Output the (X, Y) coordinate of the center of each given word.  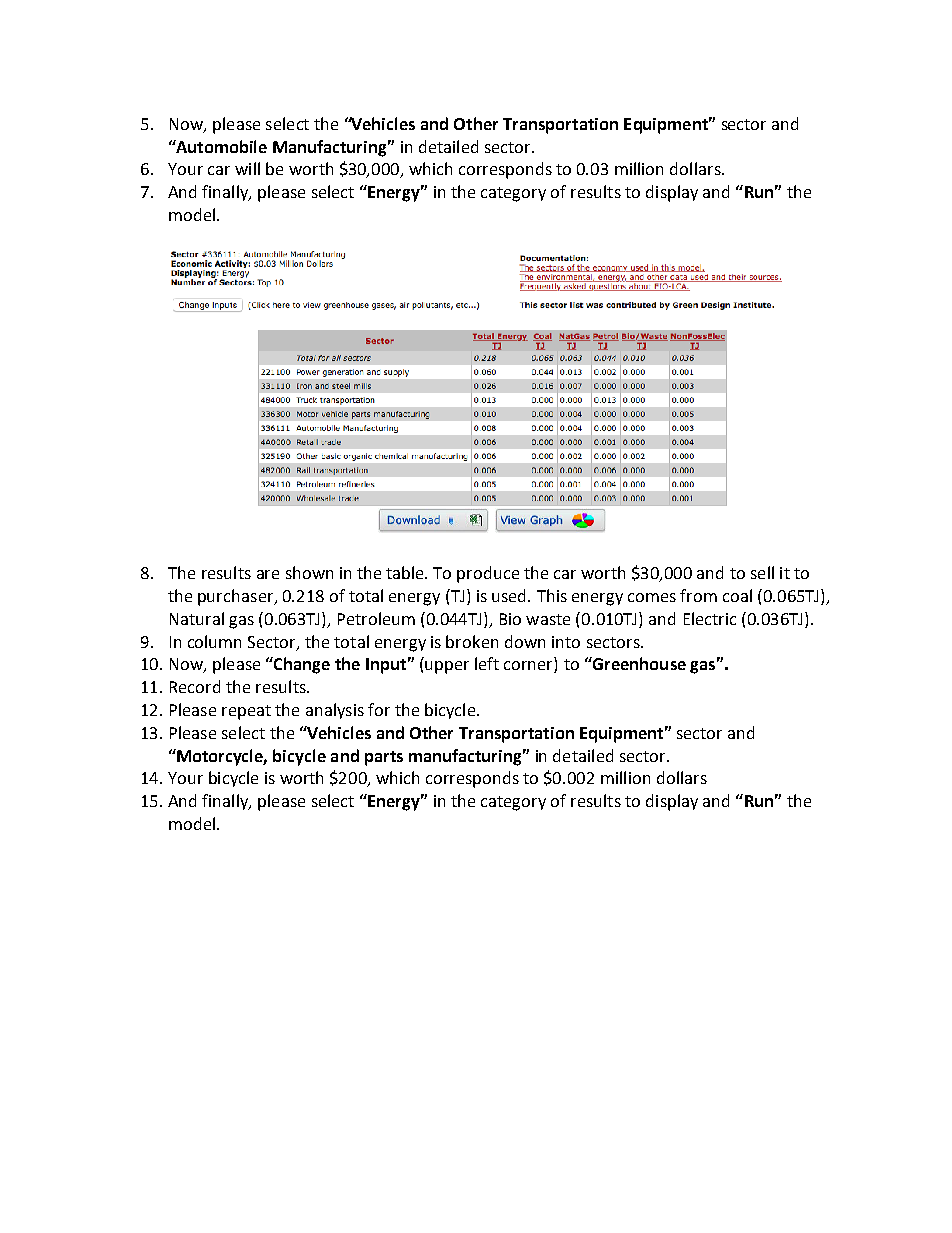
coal (737, 595)
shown (309, 572)
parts (384, 758)
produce (488, 574)
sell (762, 572)
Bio (510, 619)
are (268, 574)
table (406, 572)
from (698, 595)
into (566, 642)
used (510, 595)
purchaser (237, 597)
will (247, 168)
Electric (710, 618)
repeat (246, 712)
